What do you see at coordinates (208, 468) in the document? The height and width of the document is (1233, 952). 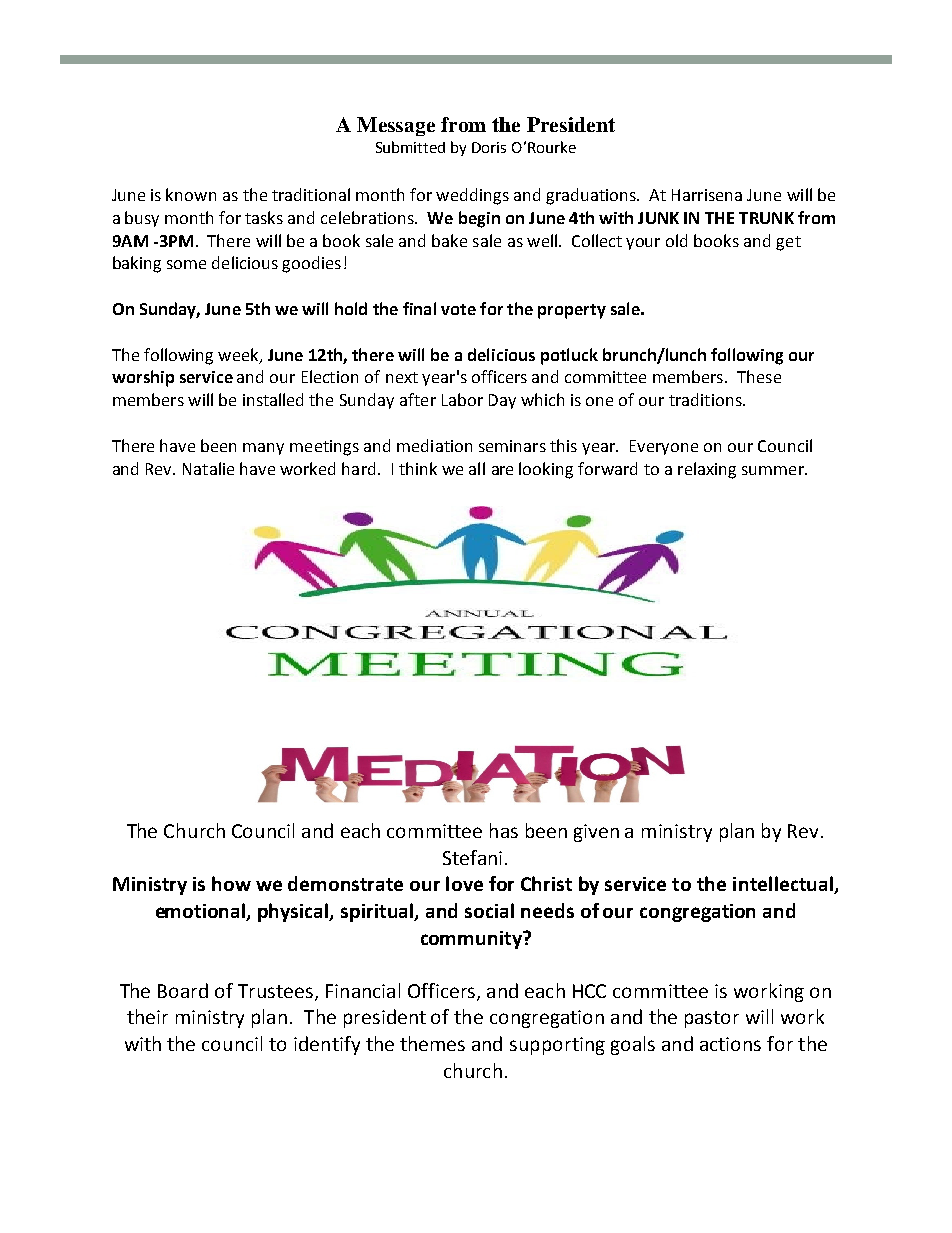 I see `Natalie` at bounding box center [208, 468].
